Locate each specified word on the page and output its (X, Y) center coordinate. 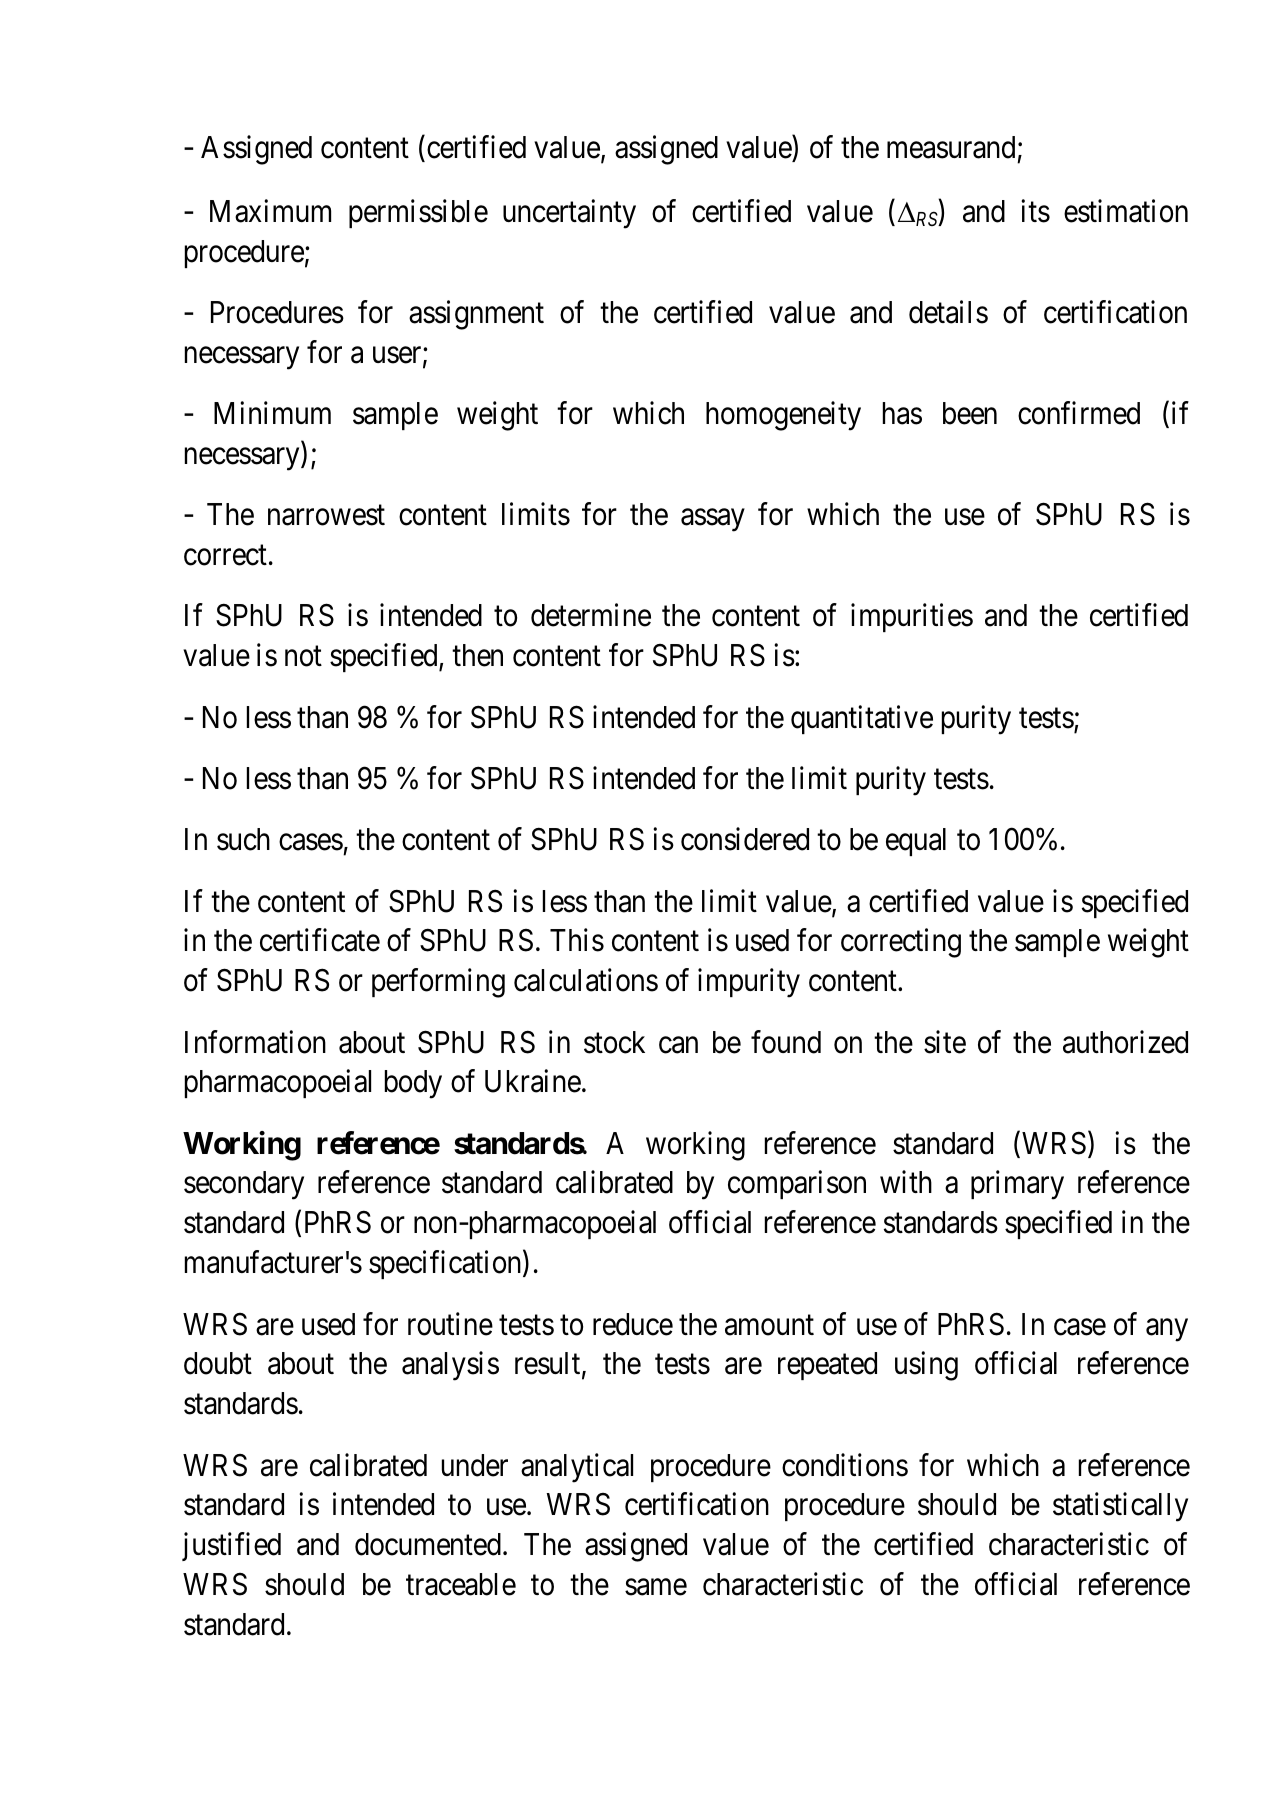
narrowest (326, 516)
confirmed (1079, 413)
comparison (797, 1185)
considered (745, 839)
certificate (320, 940)
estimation (1126, 211)
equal (916, 842)
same (656, 1587)
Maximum (270, 211)
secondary (244, 1185)
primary (1017, 1185)
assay (713, 520)
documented (428, 1544)
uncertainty (569, 214)
